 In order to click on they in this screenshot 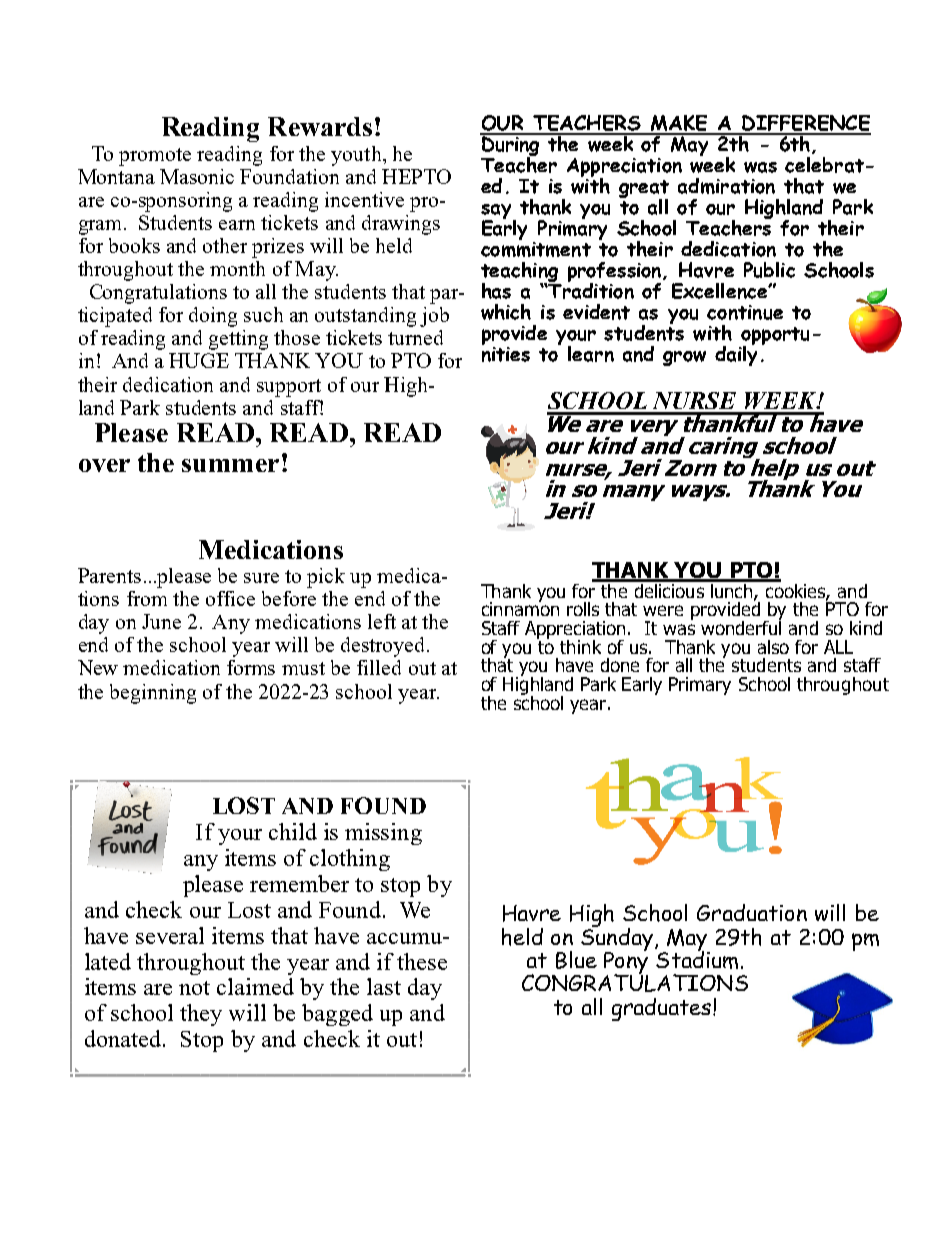, I will do `click(201, 1015)`.
